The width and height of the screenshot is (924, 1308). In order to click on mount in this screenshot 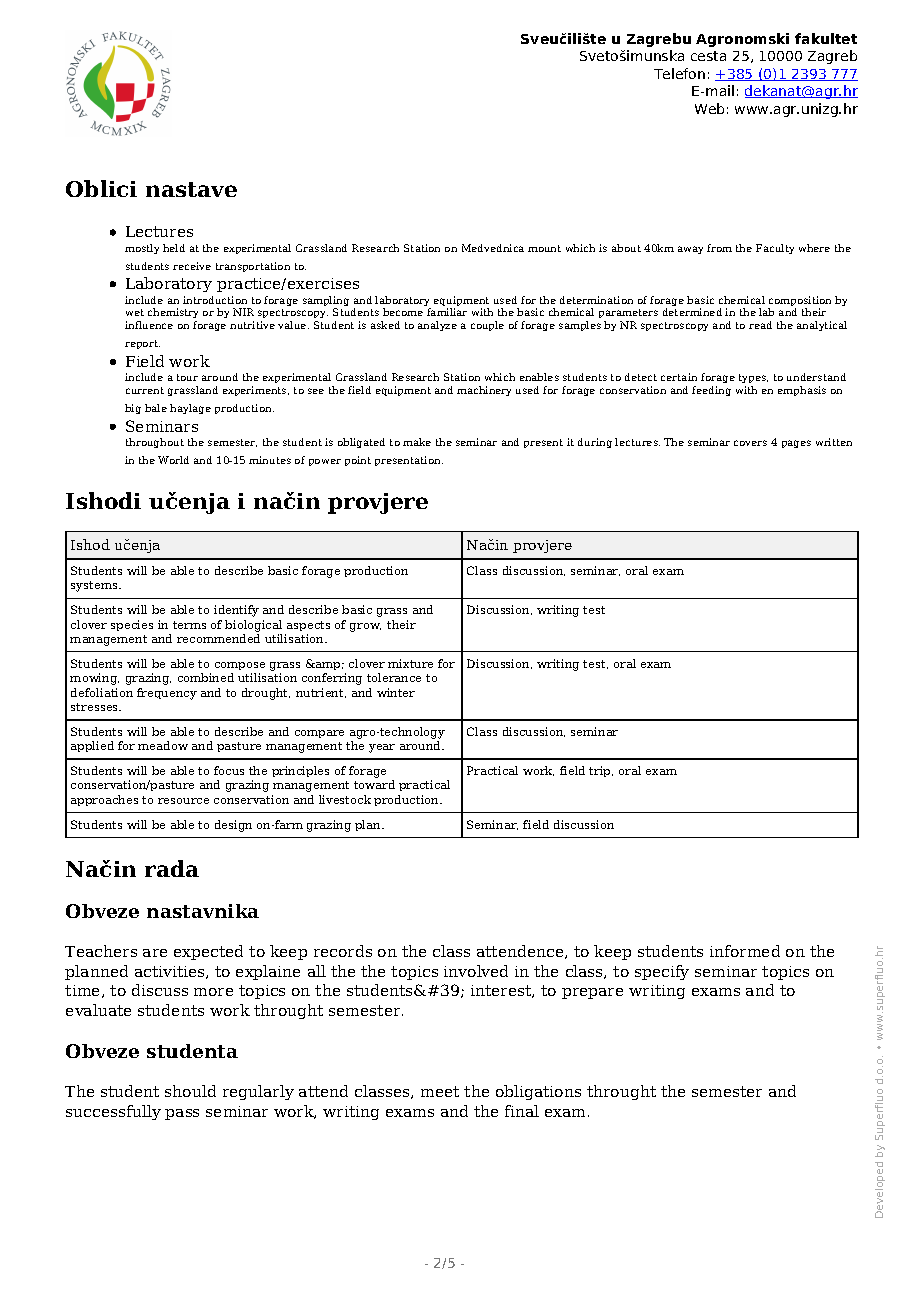, I will do `click(544, 248)`.
